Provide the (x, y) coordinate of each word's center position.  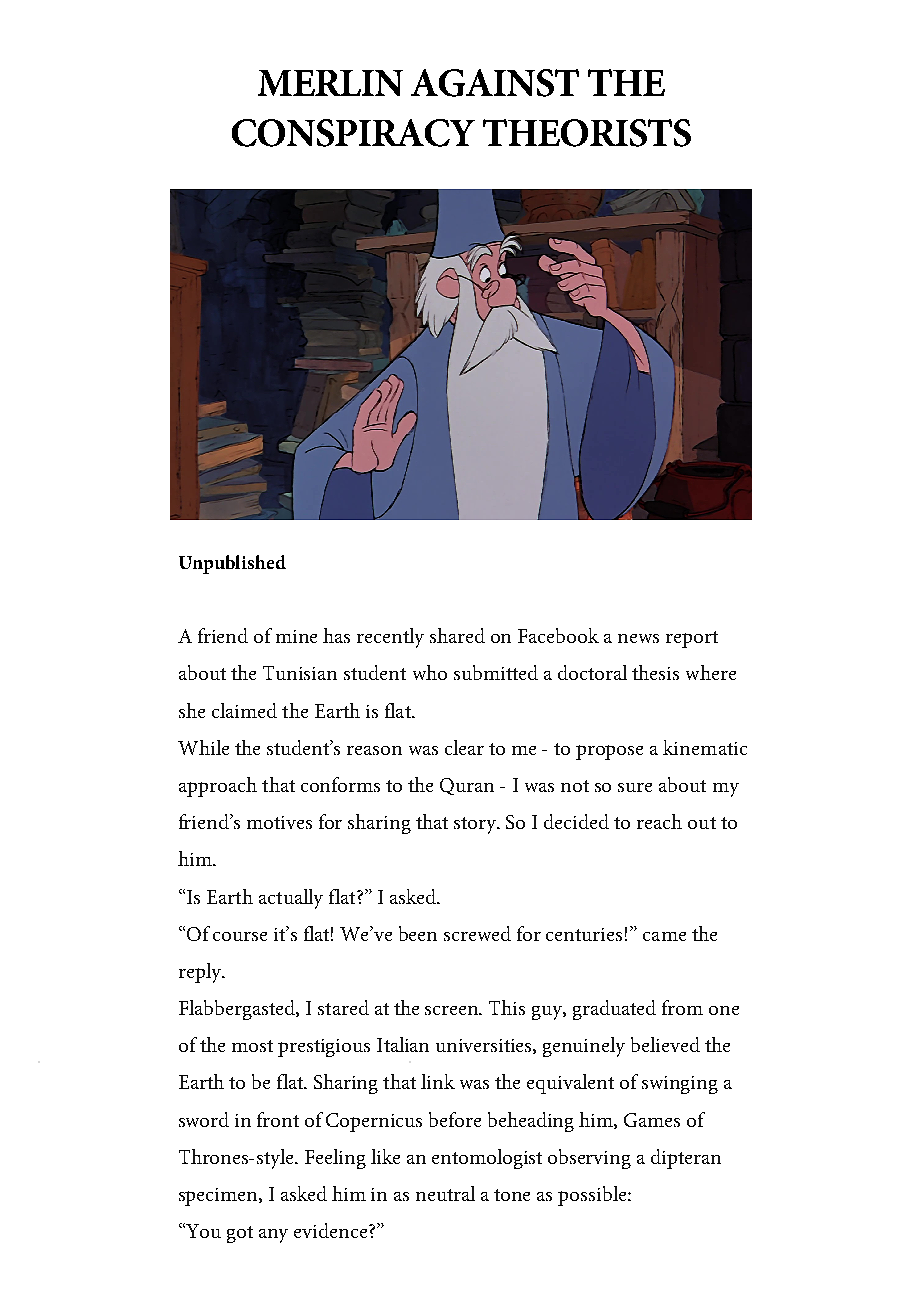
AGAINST (495, 83)
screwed (477, 933)
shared (457, 635)
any (273, 1236)
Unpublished (232, 564)
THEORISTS (587, 133)
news (638, 638)
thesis (655, 672)
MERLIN (330, 83)
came (664, 936)
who (430, 672)
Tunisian (300, 673)
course (240, 936)
